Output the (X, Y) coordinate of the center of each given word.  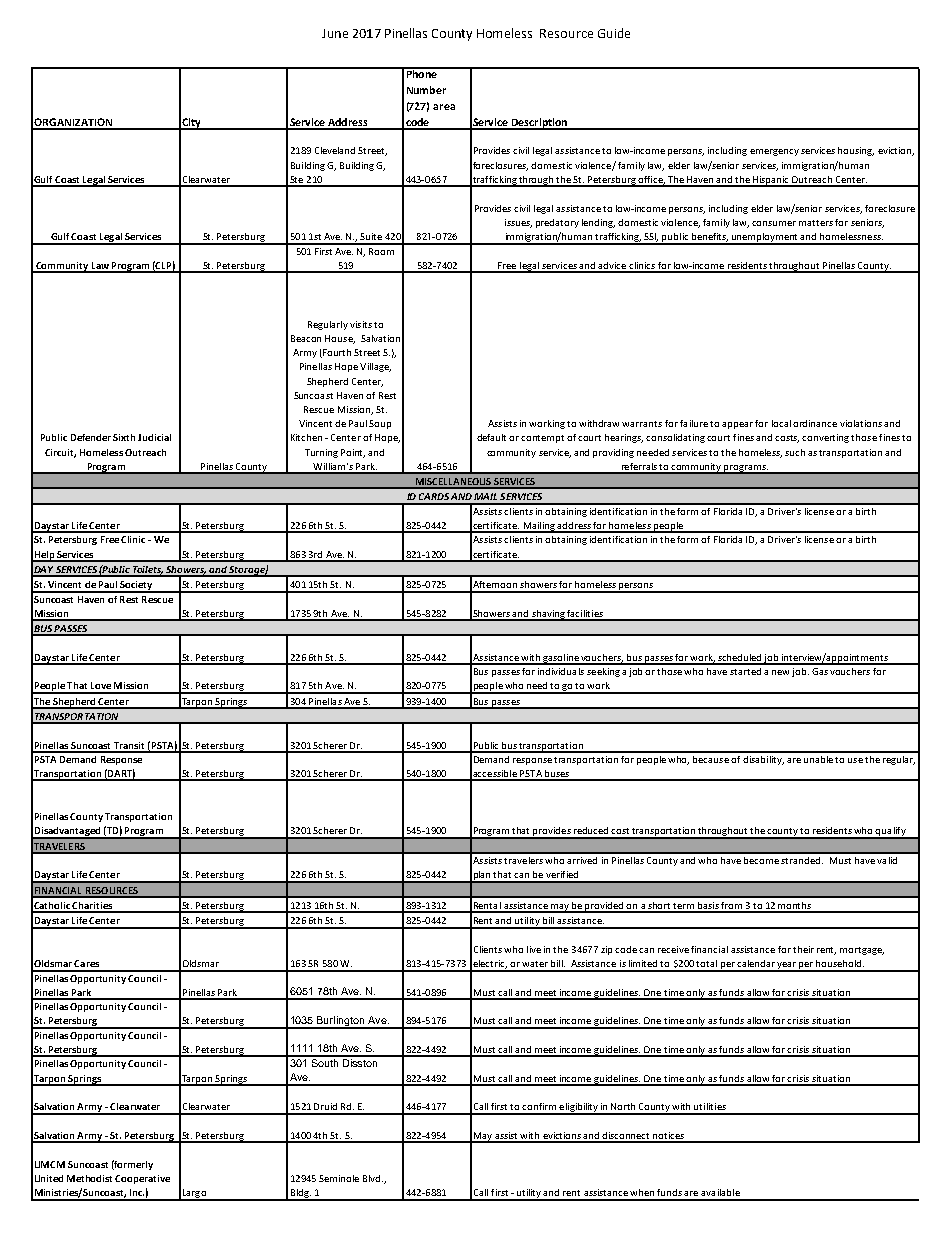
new (780, 672)
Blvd (373, 1178)
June (335, 33)
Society (137, 587)
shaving (548, 615)
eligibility (578, 1109)
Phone (421, 73)
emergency (774, 152)
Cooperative (142, 1179)
